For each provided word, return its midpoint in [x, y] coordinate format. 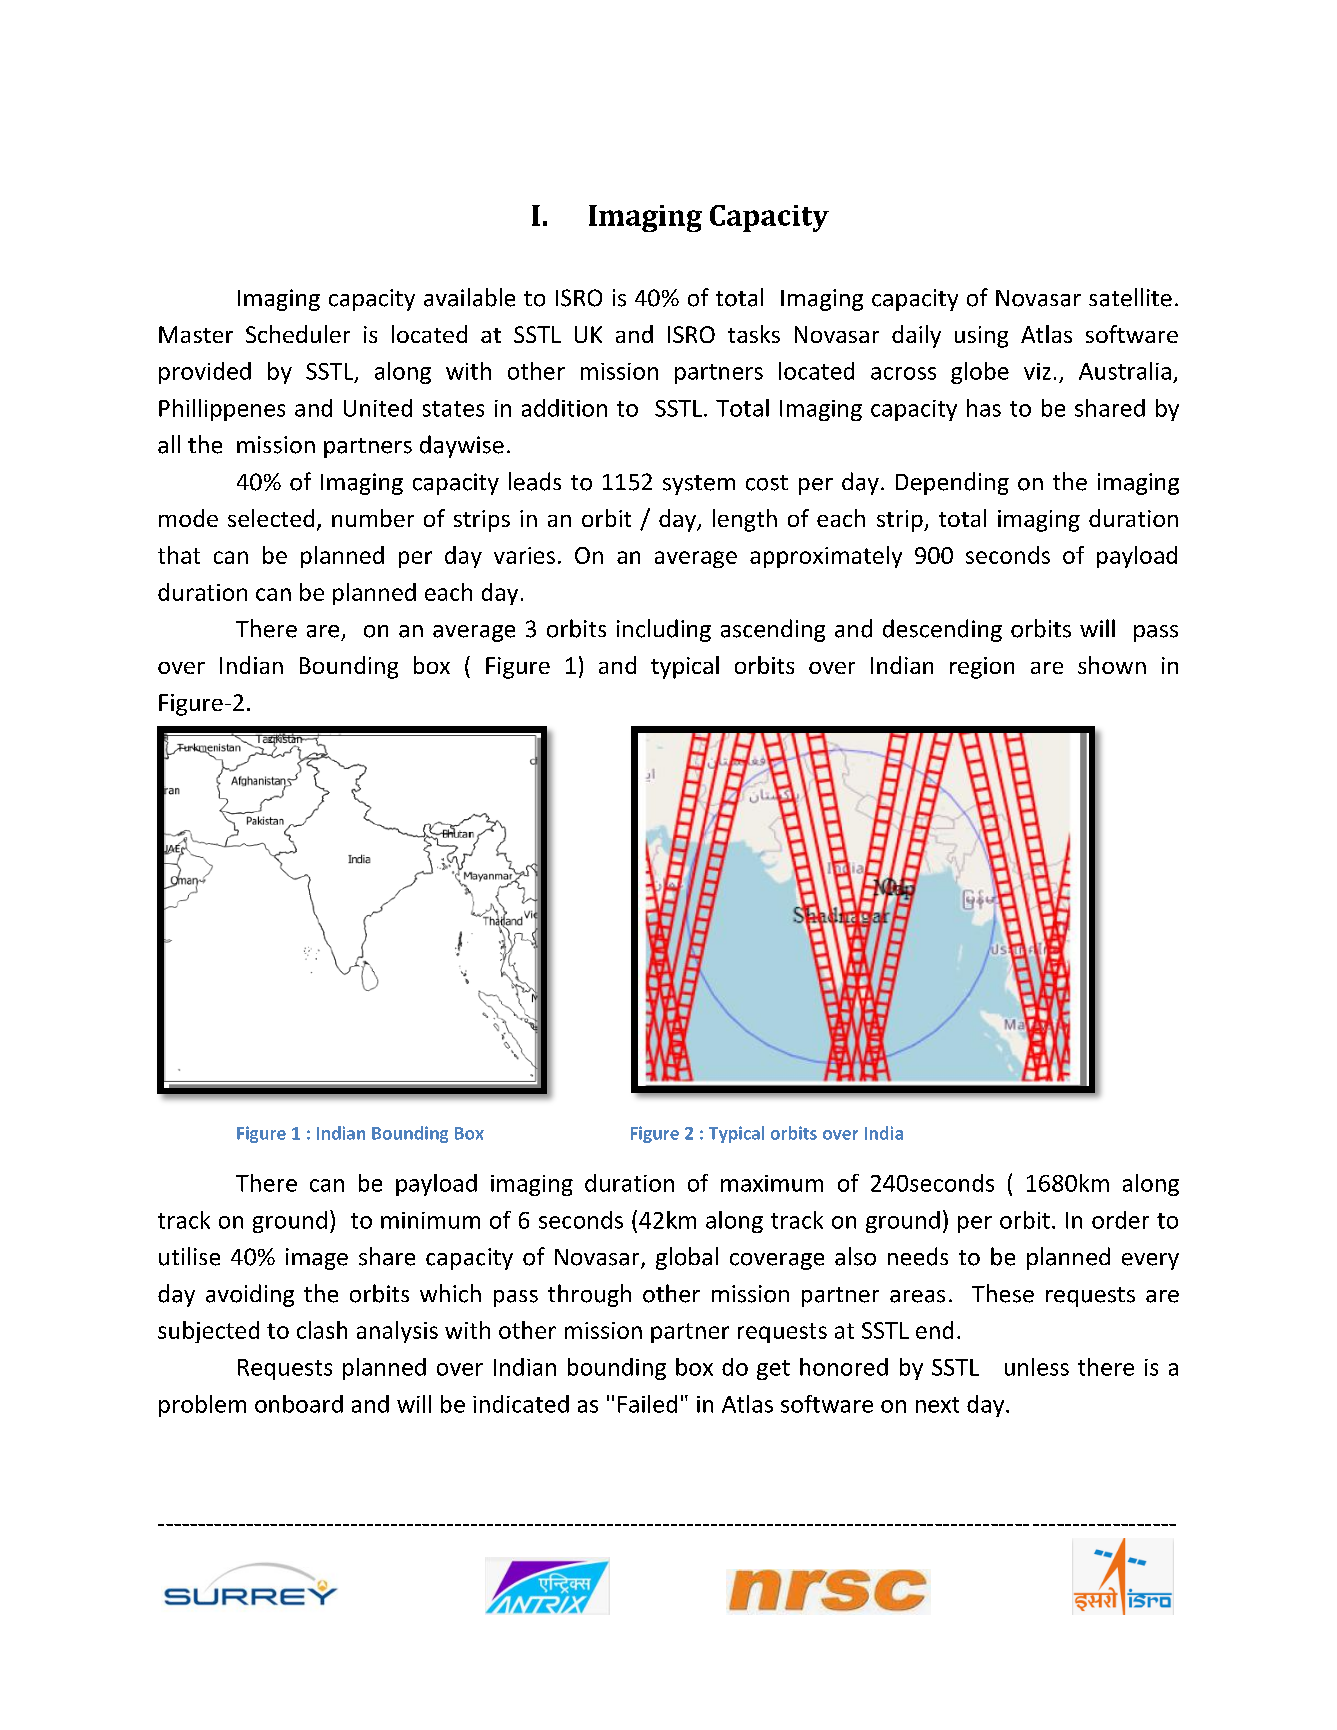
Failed [647, 1404]
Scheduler [298, 334]
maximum [772, 1183]
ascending [773, 630]
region [982, 668]
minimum [430, 1220]
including [664, 630]
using [981, 337]
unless [1037, 1367]
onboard [299, 1404]
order [1120, 1220]
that [179, 555]
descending [942, 630]
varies [524, 555]
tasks [754, 334]
